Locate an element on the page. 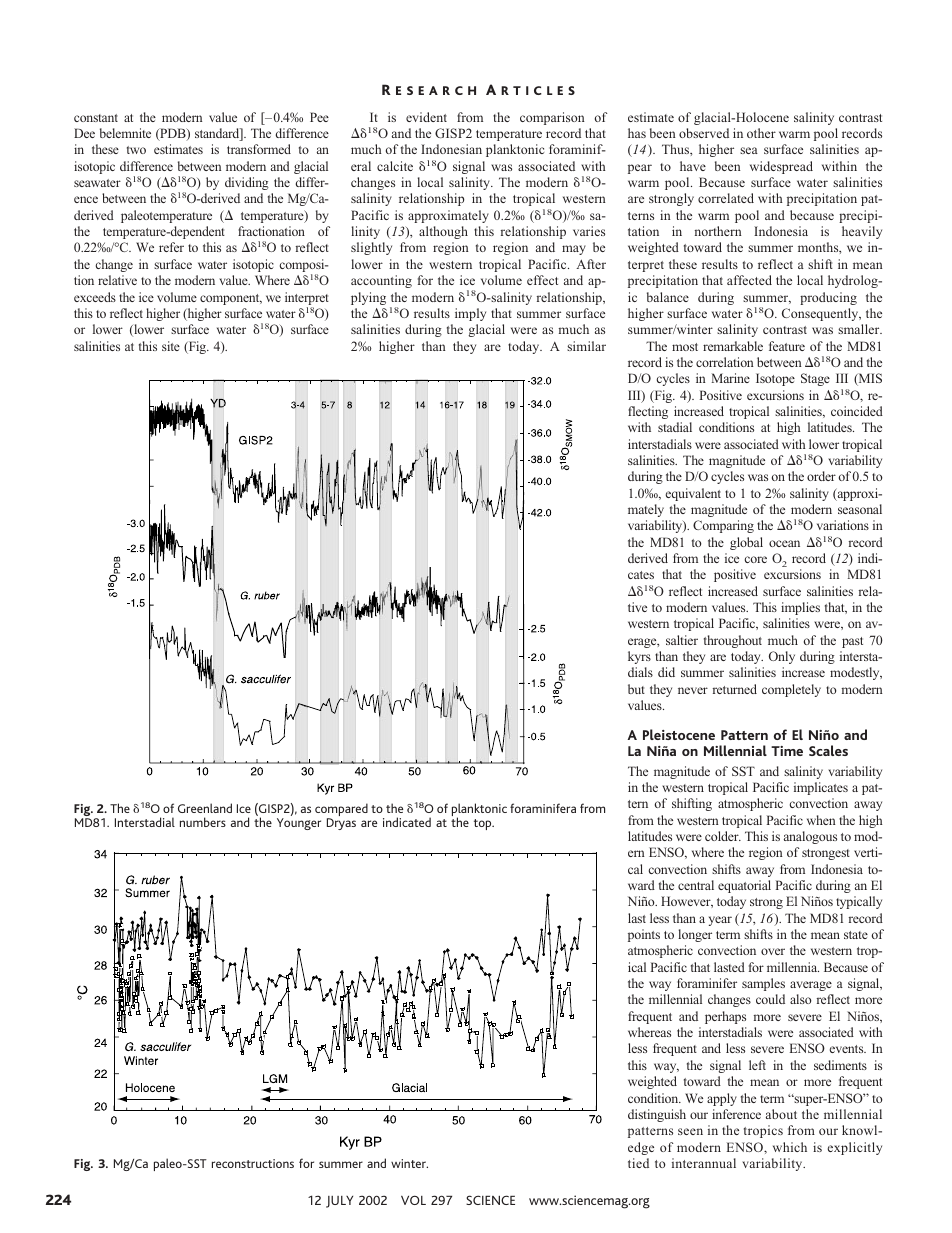  Isotope is located at coordinates (775, 379).
